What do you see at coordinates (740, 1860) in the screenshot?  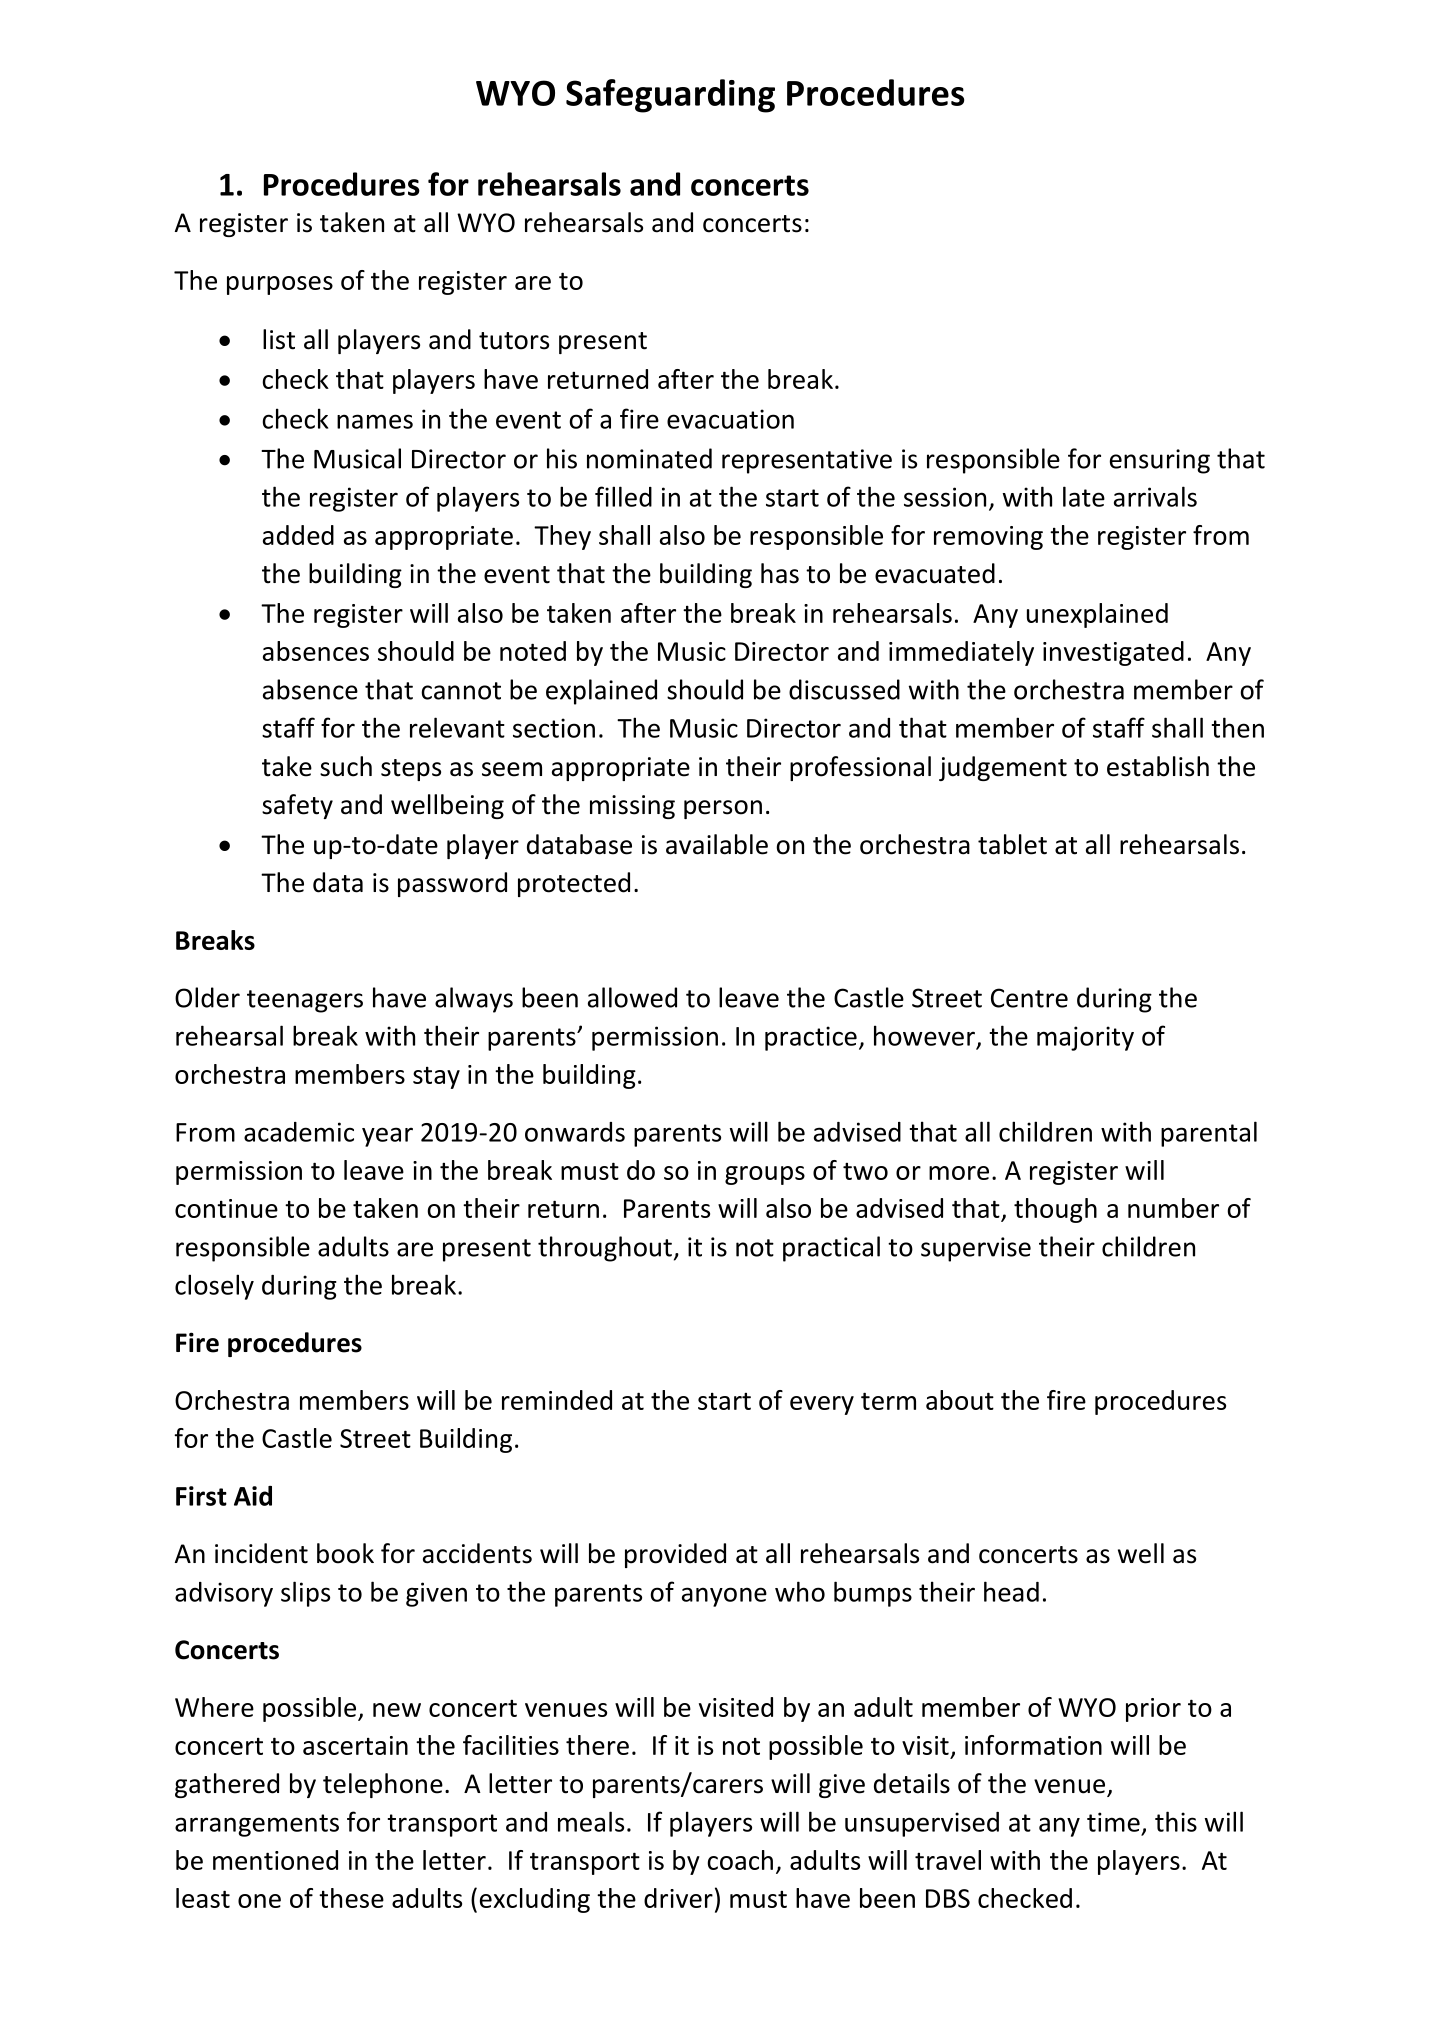 I see `coach` at bounding box center [740, 1860].
